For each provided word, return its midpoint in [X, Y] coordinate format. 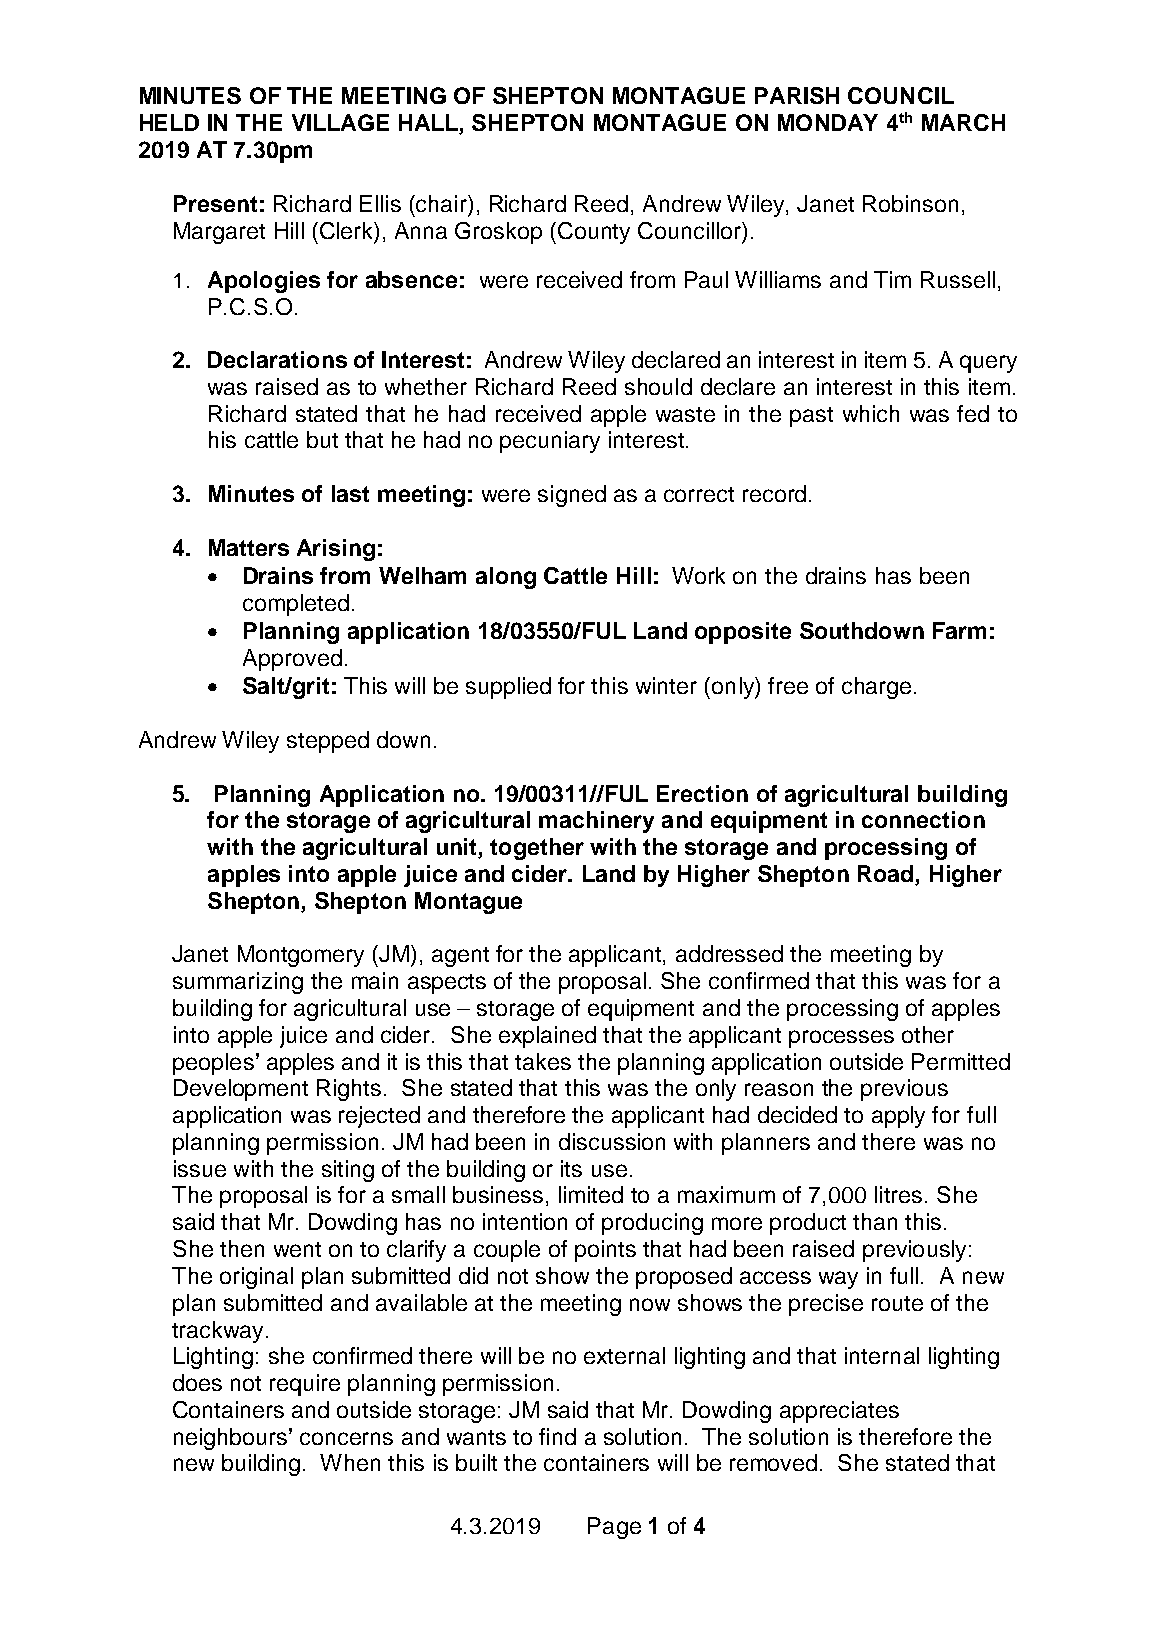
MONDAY [828, 122]
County [594, 233]
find [557, 1436]
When [350, 1462]
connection [923, 819]
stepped [328, 742]
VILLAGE [340, 122]
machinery [596, 822]
